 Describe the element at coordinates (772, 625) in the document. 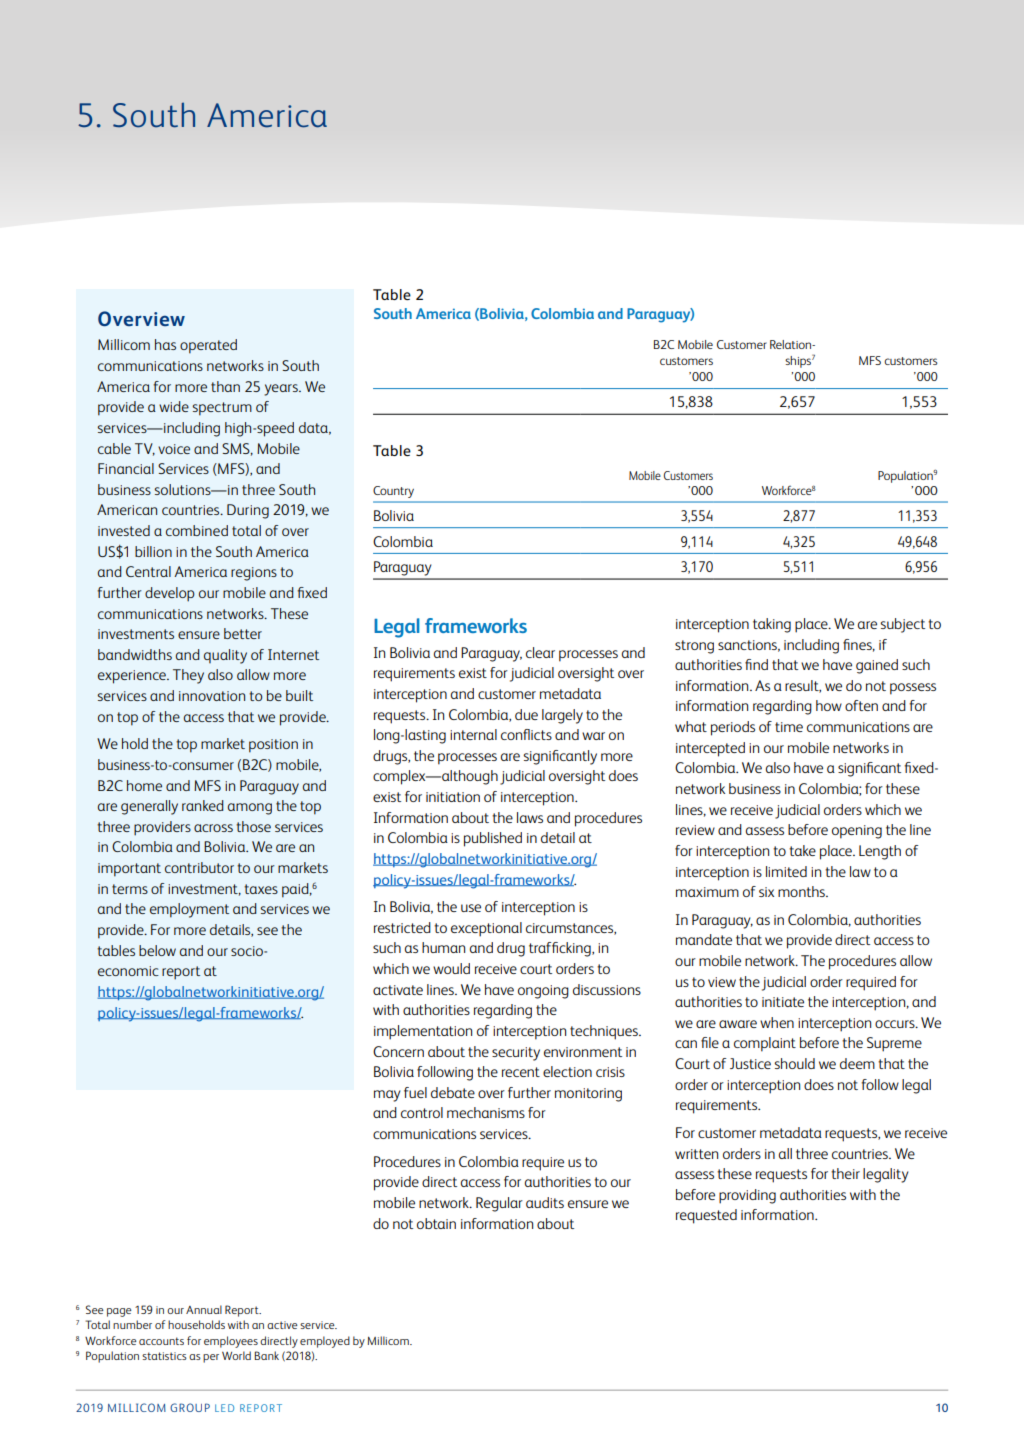

I see `taking` at that location.
